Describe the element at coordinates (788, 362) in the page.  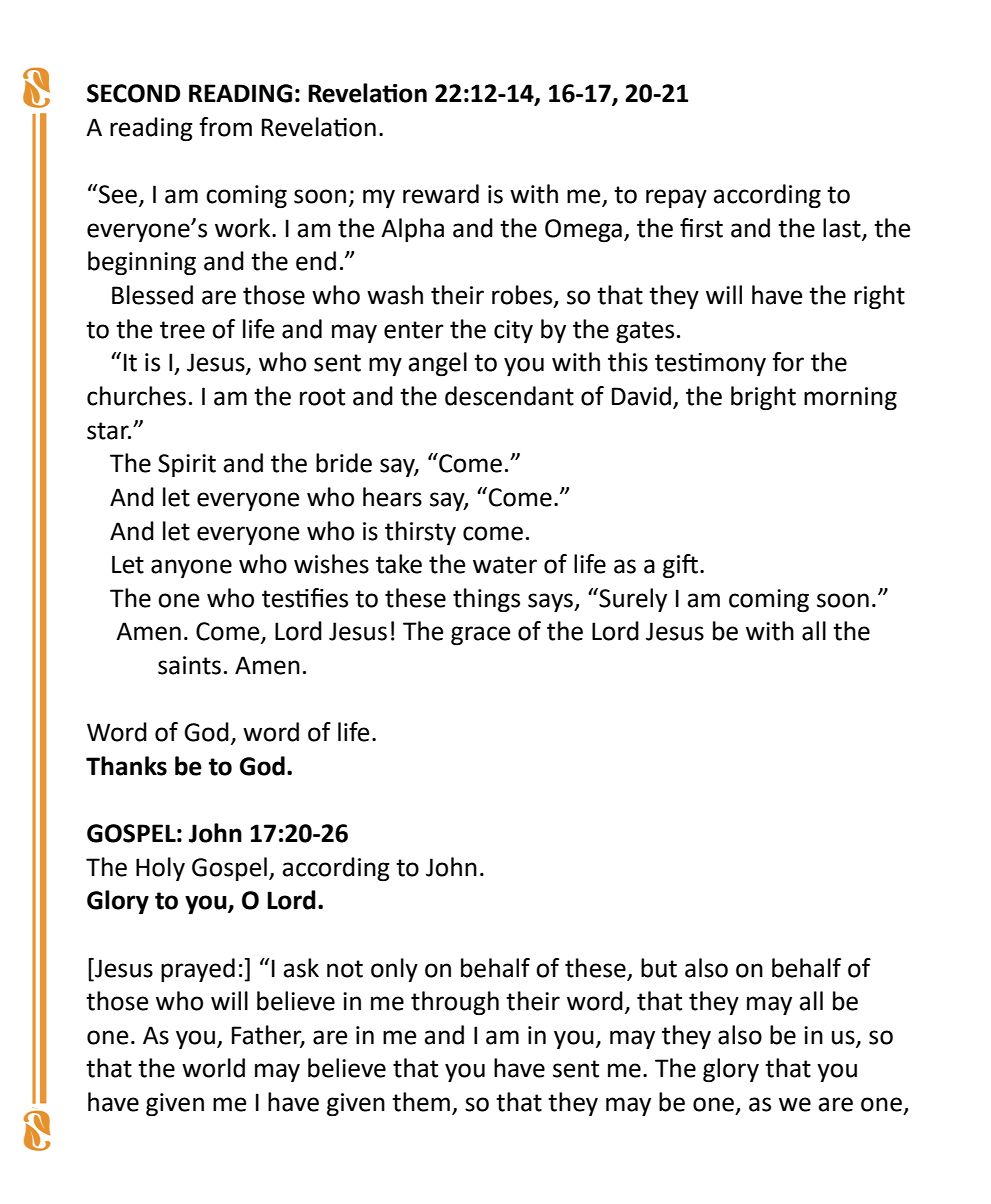
I see `for` at that location.
